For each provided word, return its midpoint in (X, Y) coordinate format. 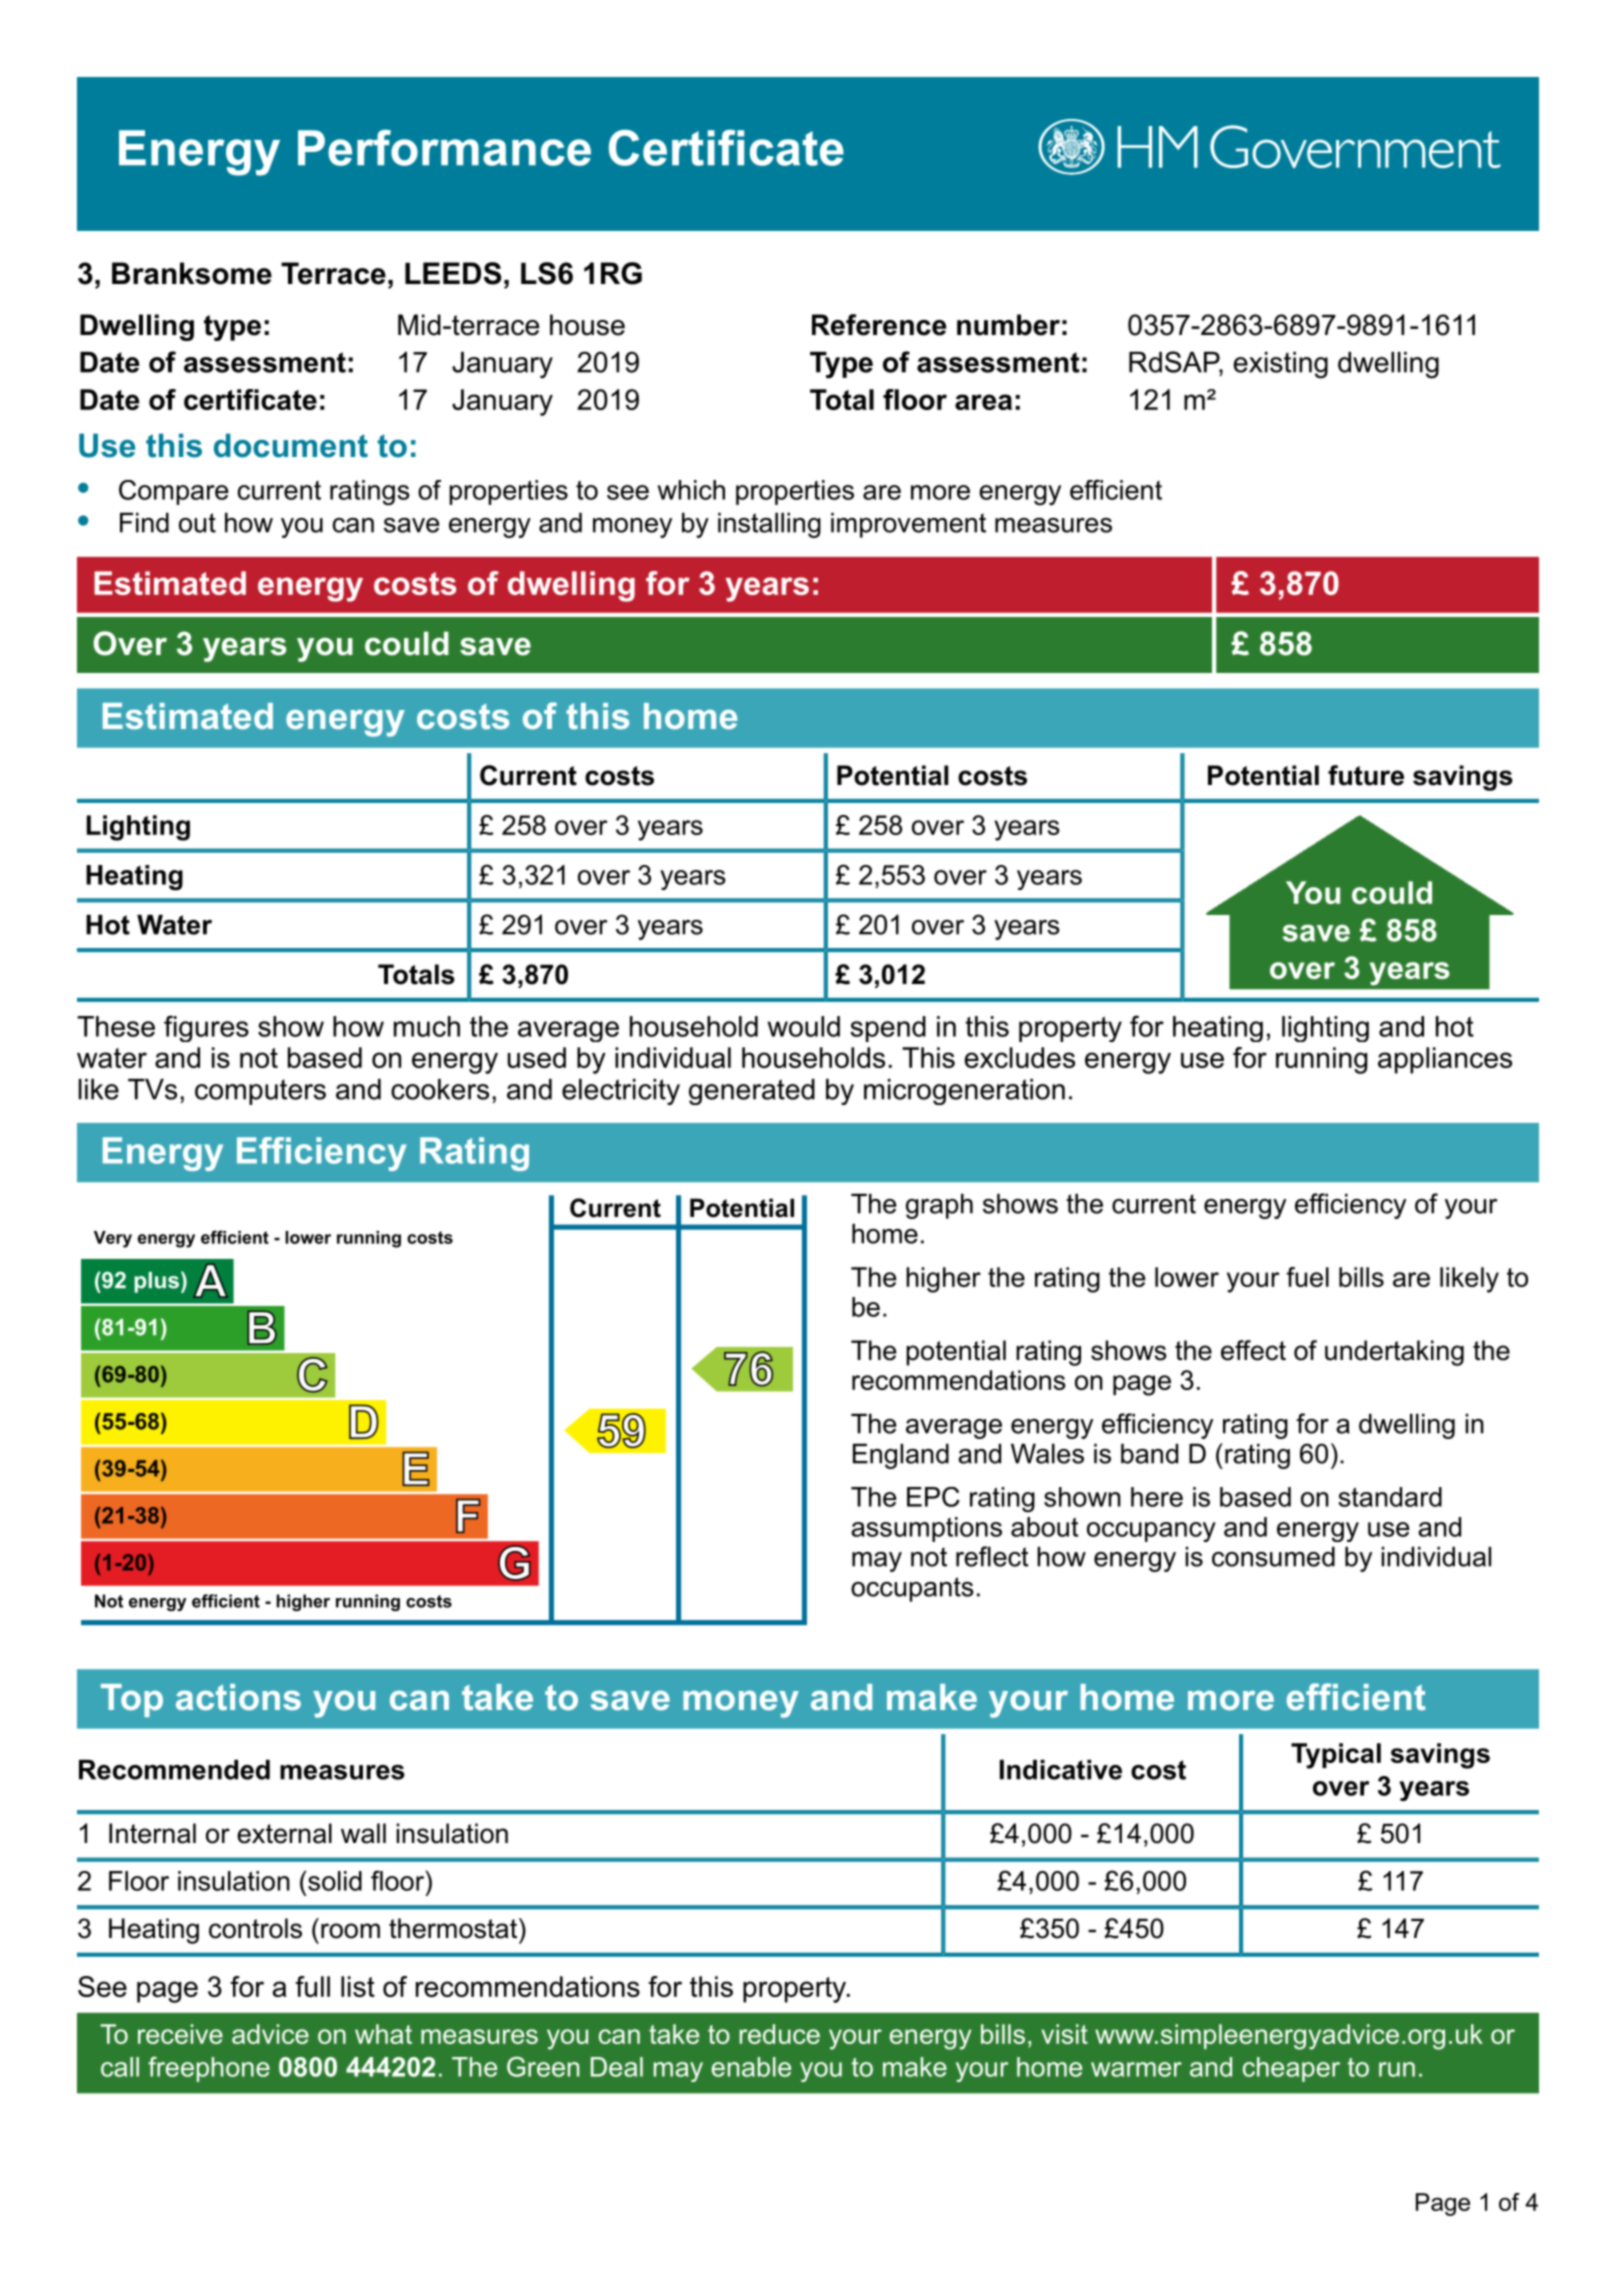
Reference (879, 325)
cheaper (1291, 2069)
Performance (444, 147)
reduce (780, 2034)
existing (1281, 365)
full (312, 1986)
